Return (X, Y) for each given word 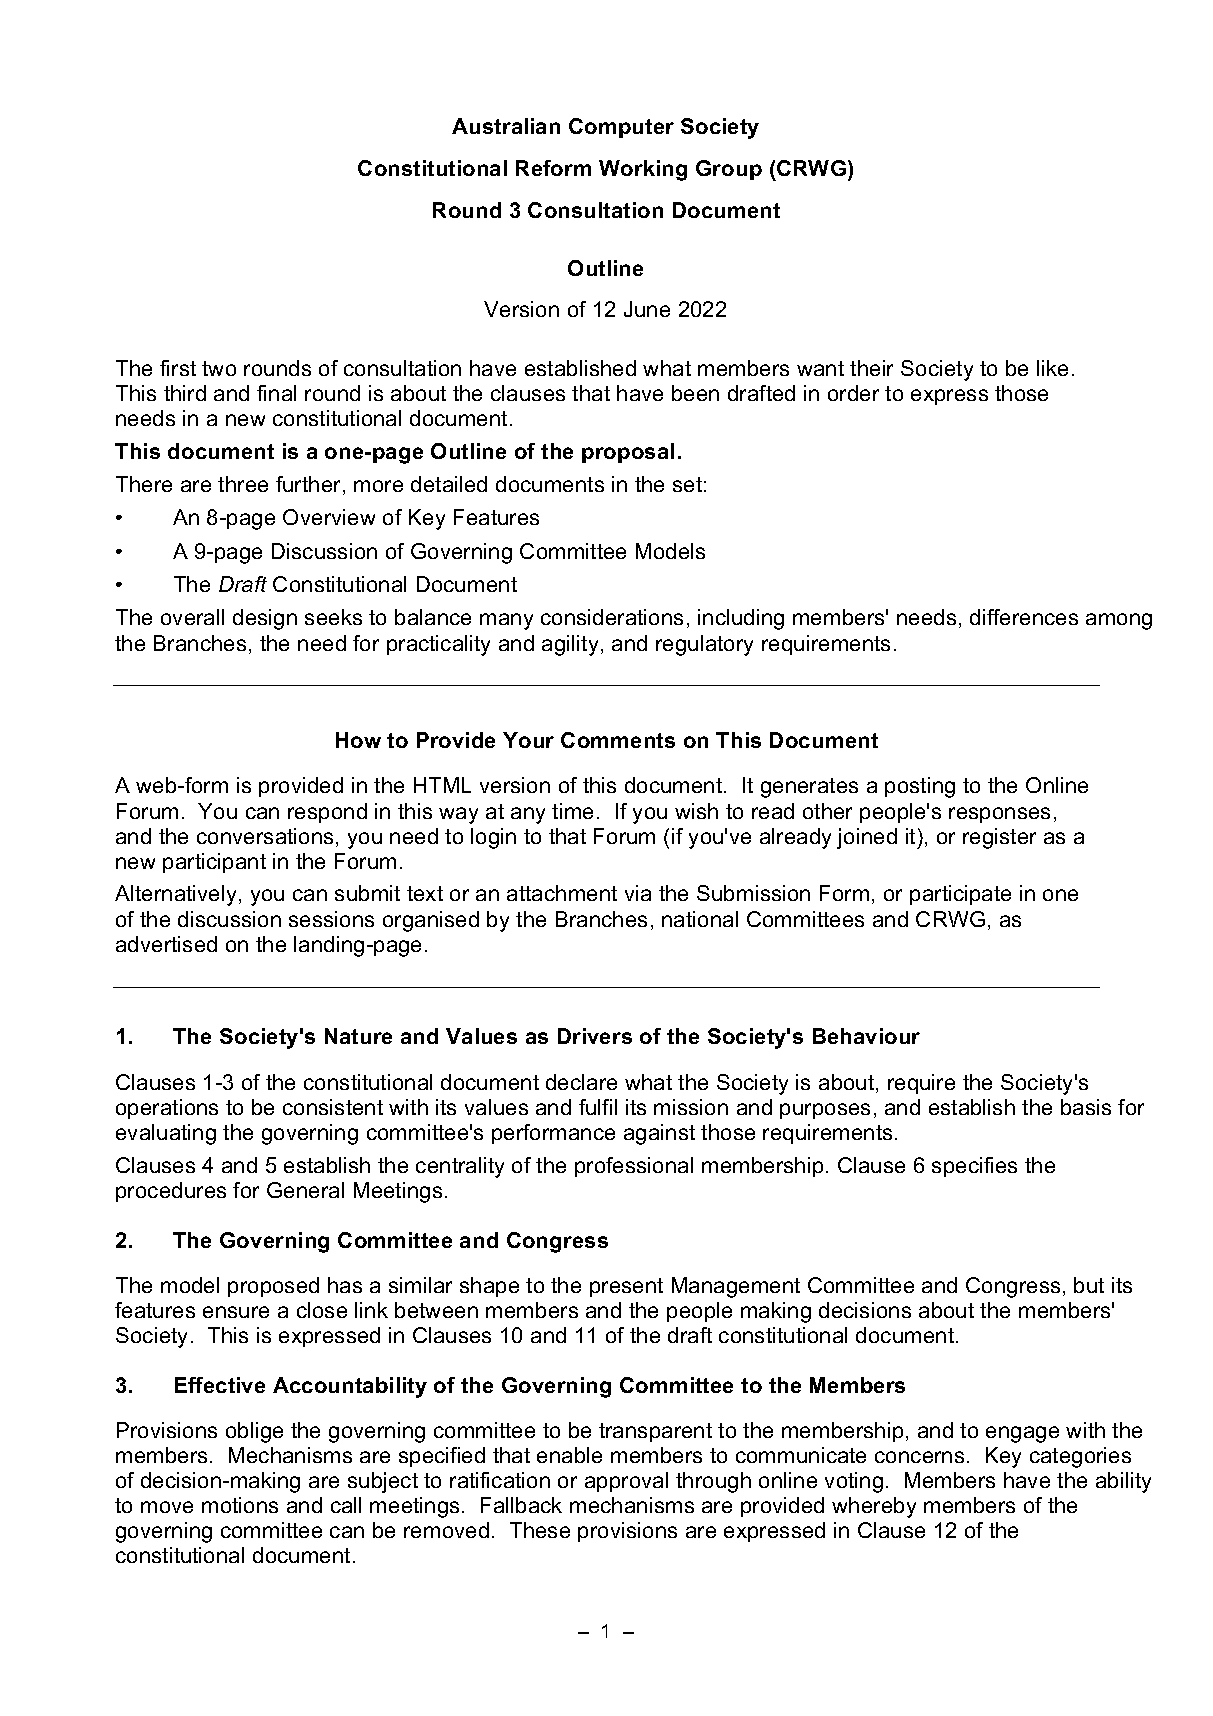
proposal (628, 453)
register (999, 838)
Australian (506, 126)
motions (240, 1505)
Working (643, 170)
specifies (974, 1167)
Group (729, 170)
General (305, 1190)
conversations (265, 836)
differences (1024, 617)
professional (634, 1167)
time (572, 811)
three (243, 484)
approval (626, 1482)
